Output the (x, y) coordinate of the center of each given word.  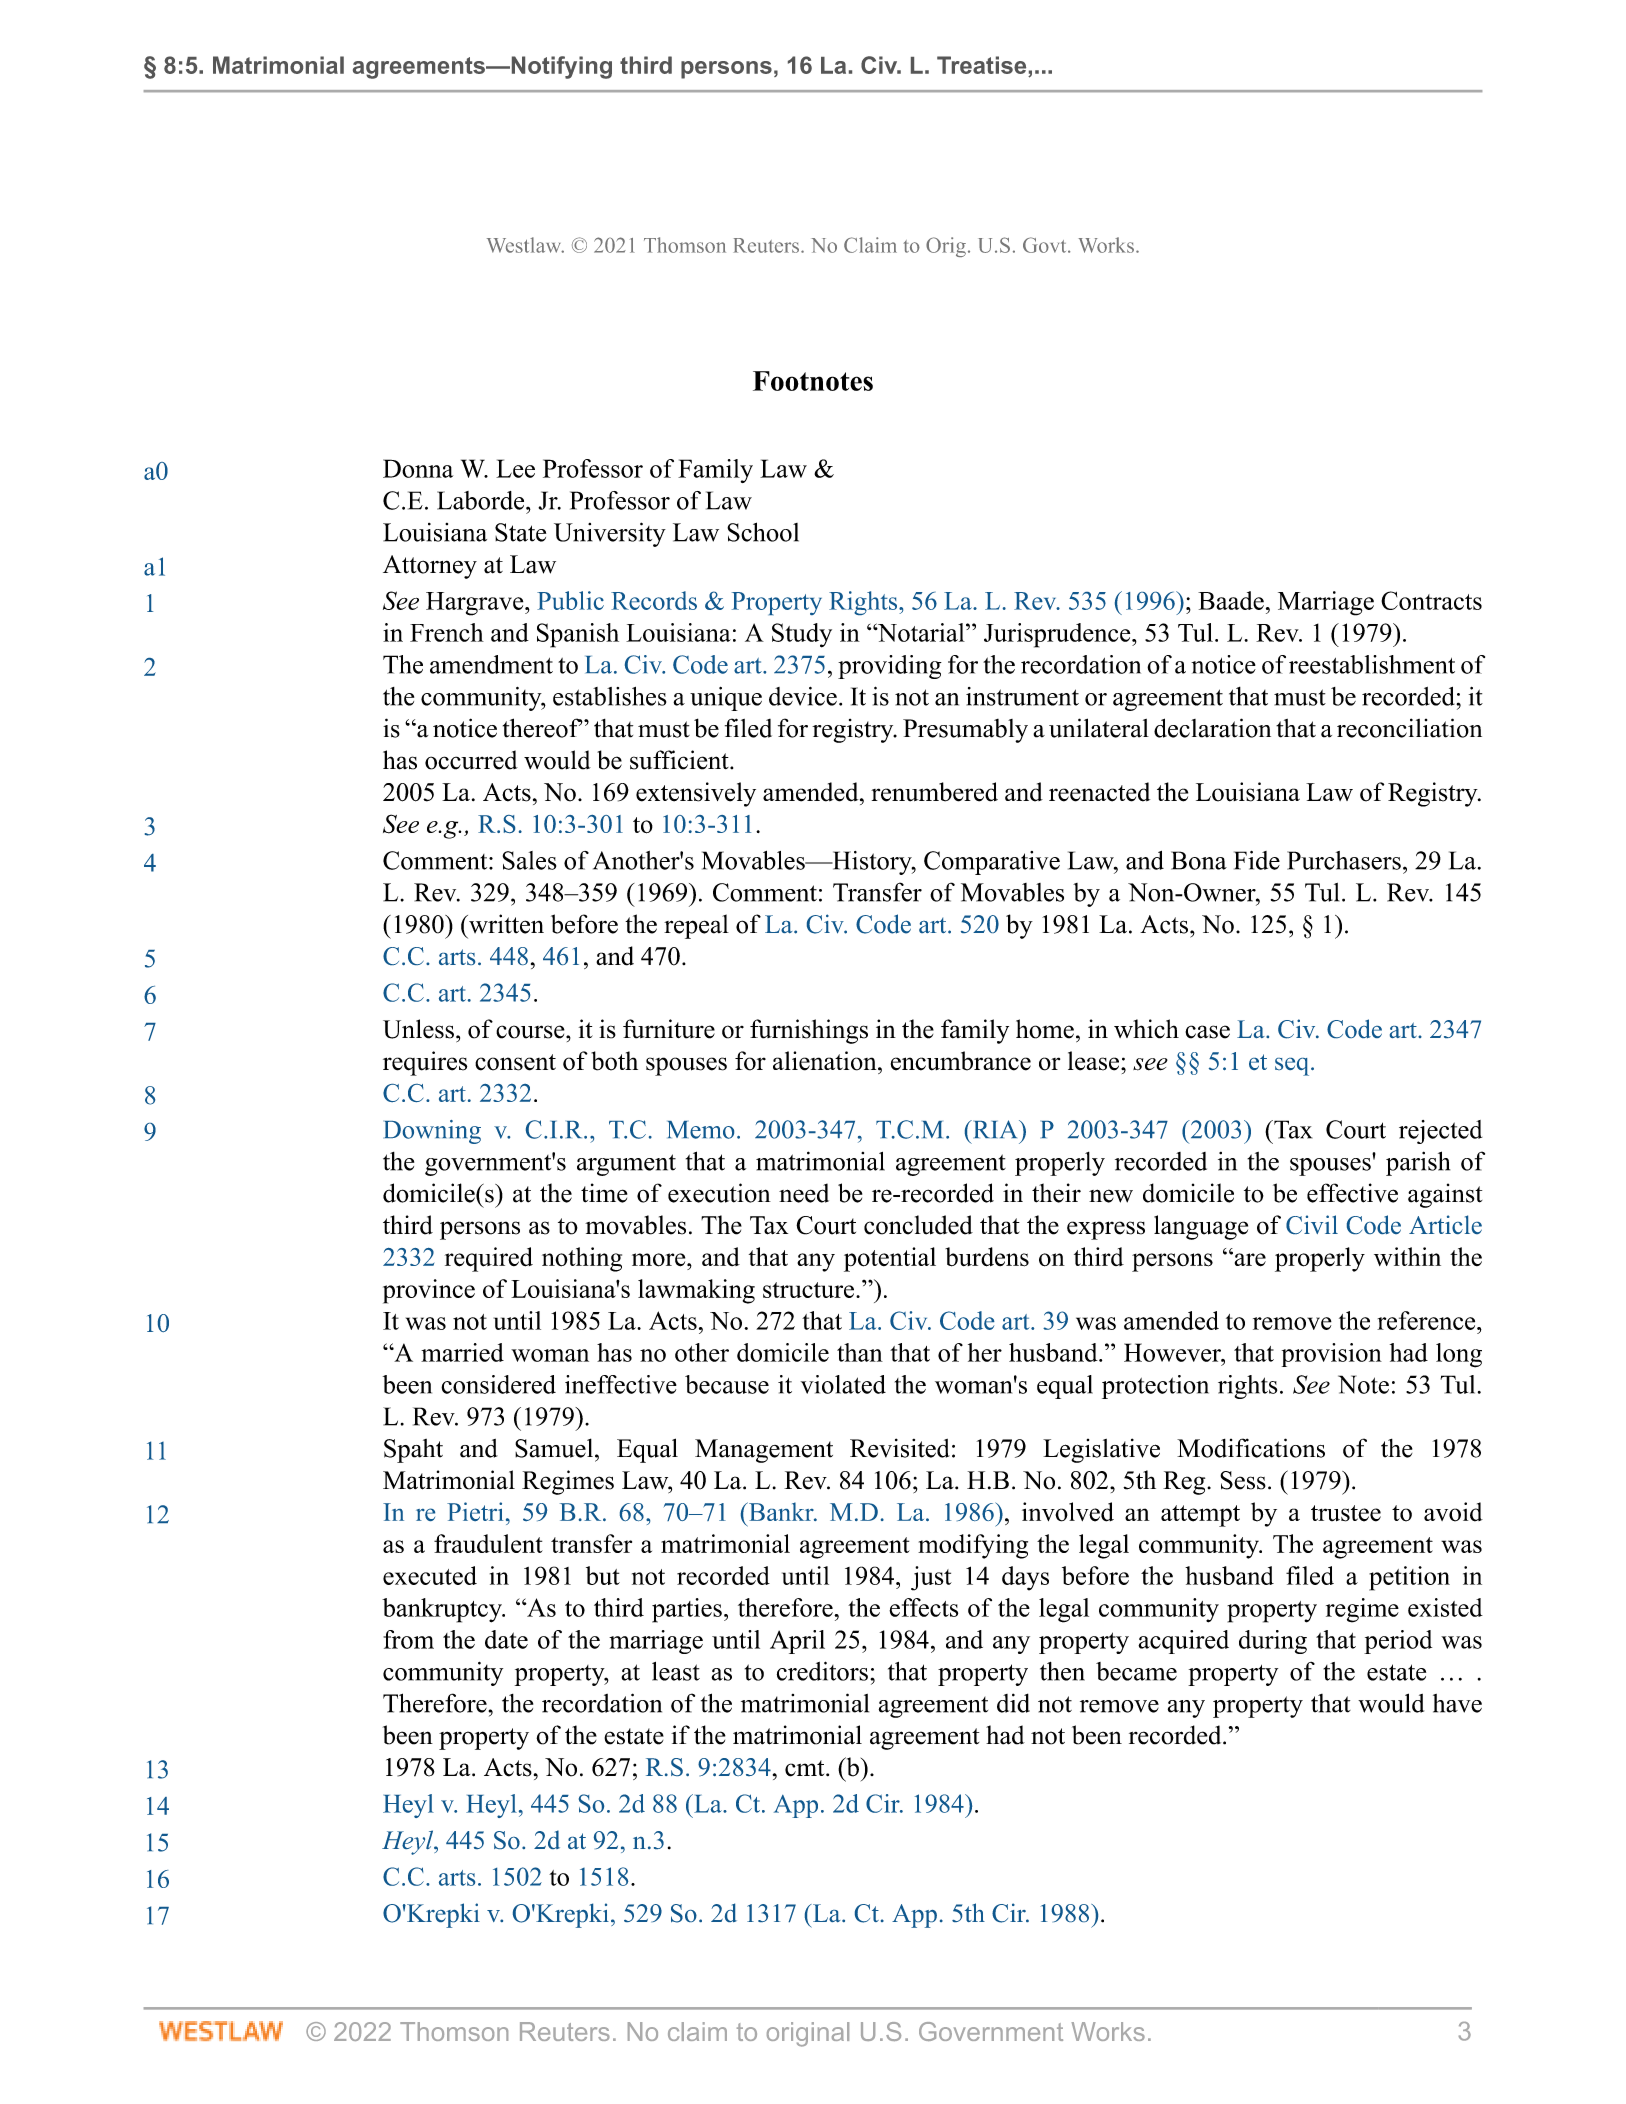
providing (890, 667)
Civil (1312, 1224)
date (506, 1639)
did (1013, 1703)
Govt (1046, 245)
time (604, 1193)
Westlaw (525, 245)
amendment (491, 664)
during (1273, 1642)
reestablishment (1372, 664)
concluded (918, 1225)
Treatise (981, 65)
